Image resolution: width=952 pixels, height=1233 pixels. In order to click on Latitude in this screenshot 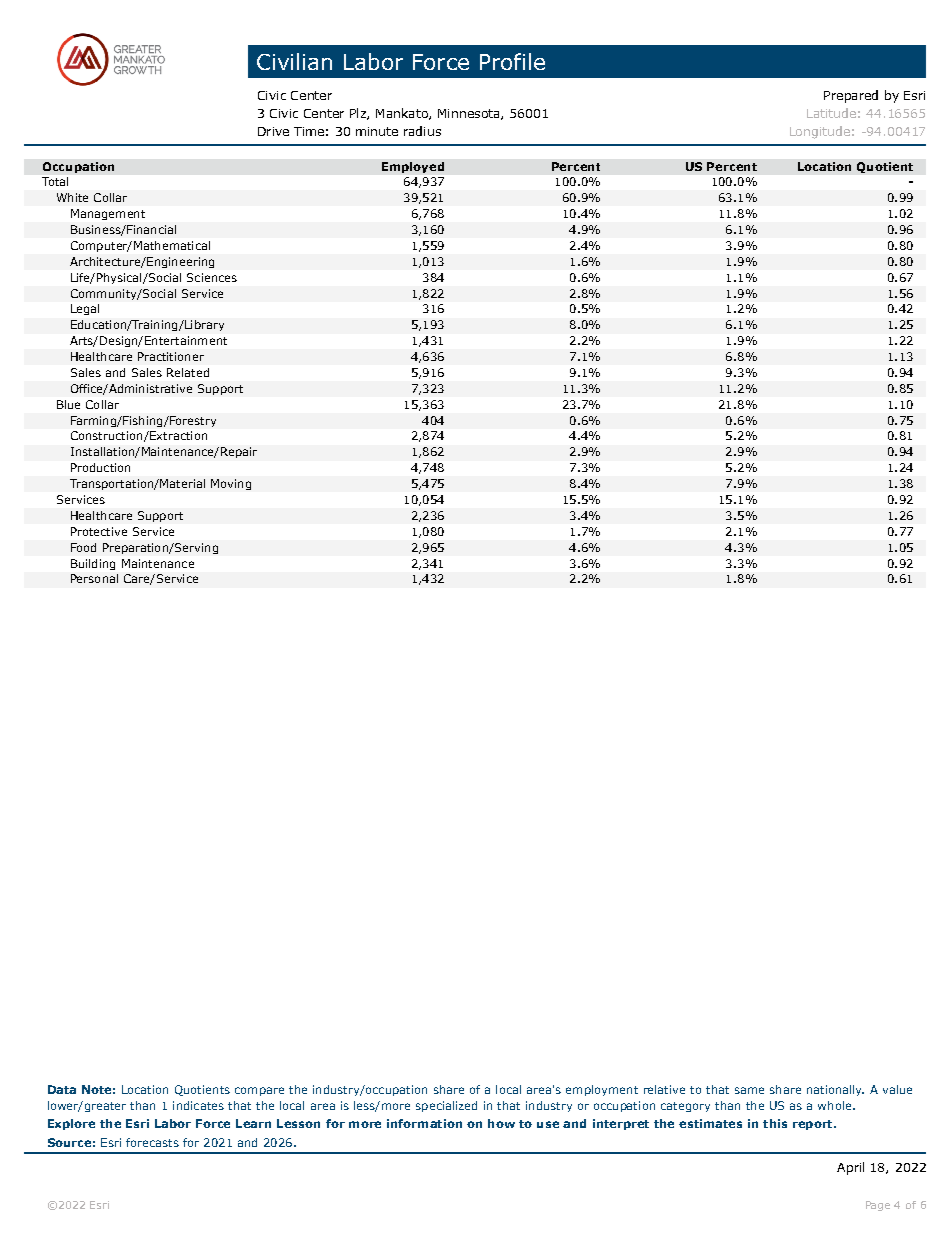, I will do `click(831, 113)`.
